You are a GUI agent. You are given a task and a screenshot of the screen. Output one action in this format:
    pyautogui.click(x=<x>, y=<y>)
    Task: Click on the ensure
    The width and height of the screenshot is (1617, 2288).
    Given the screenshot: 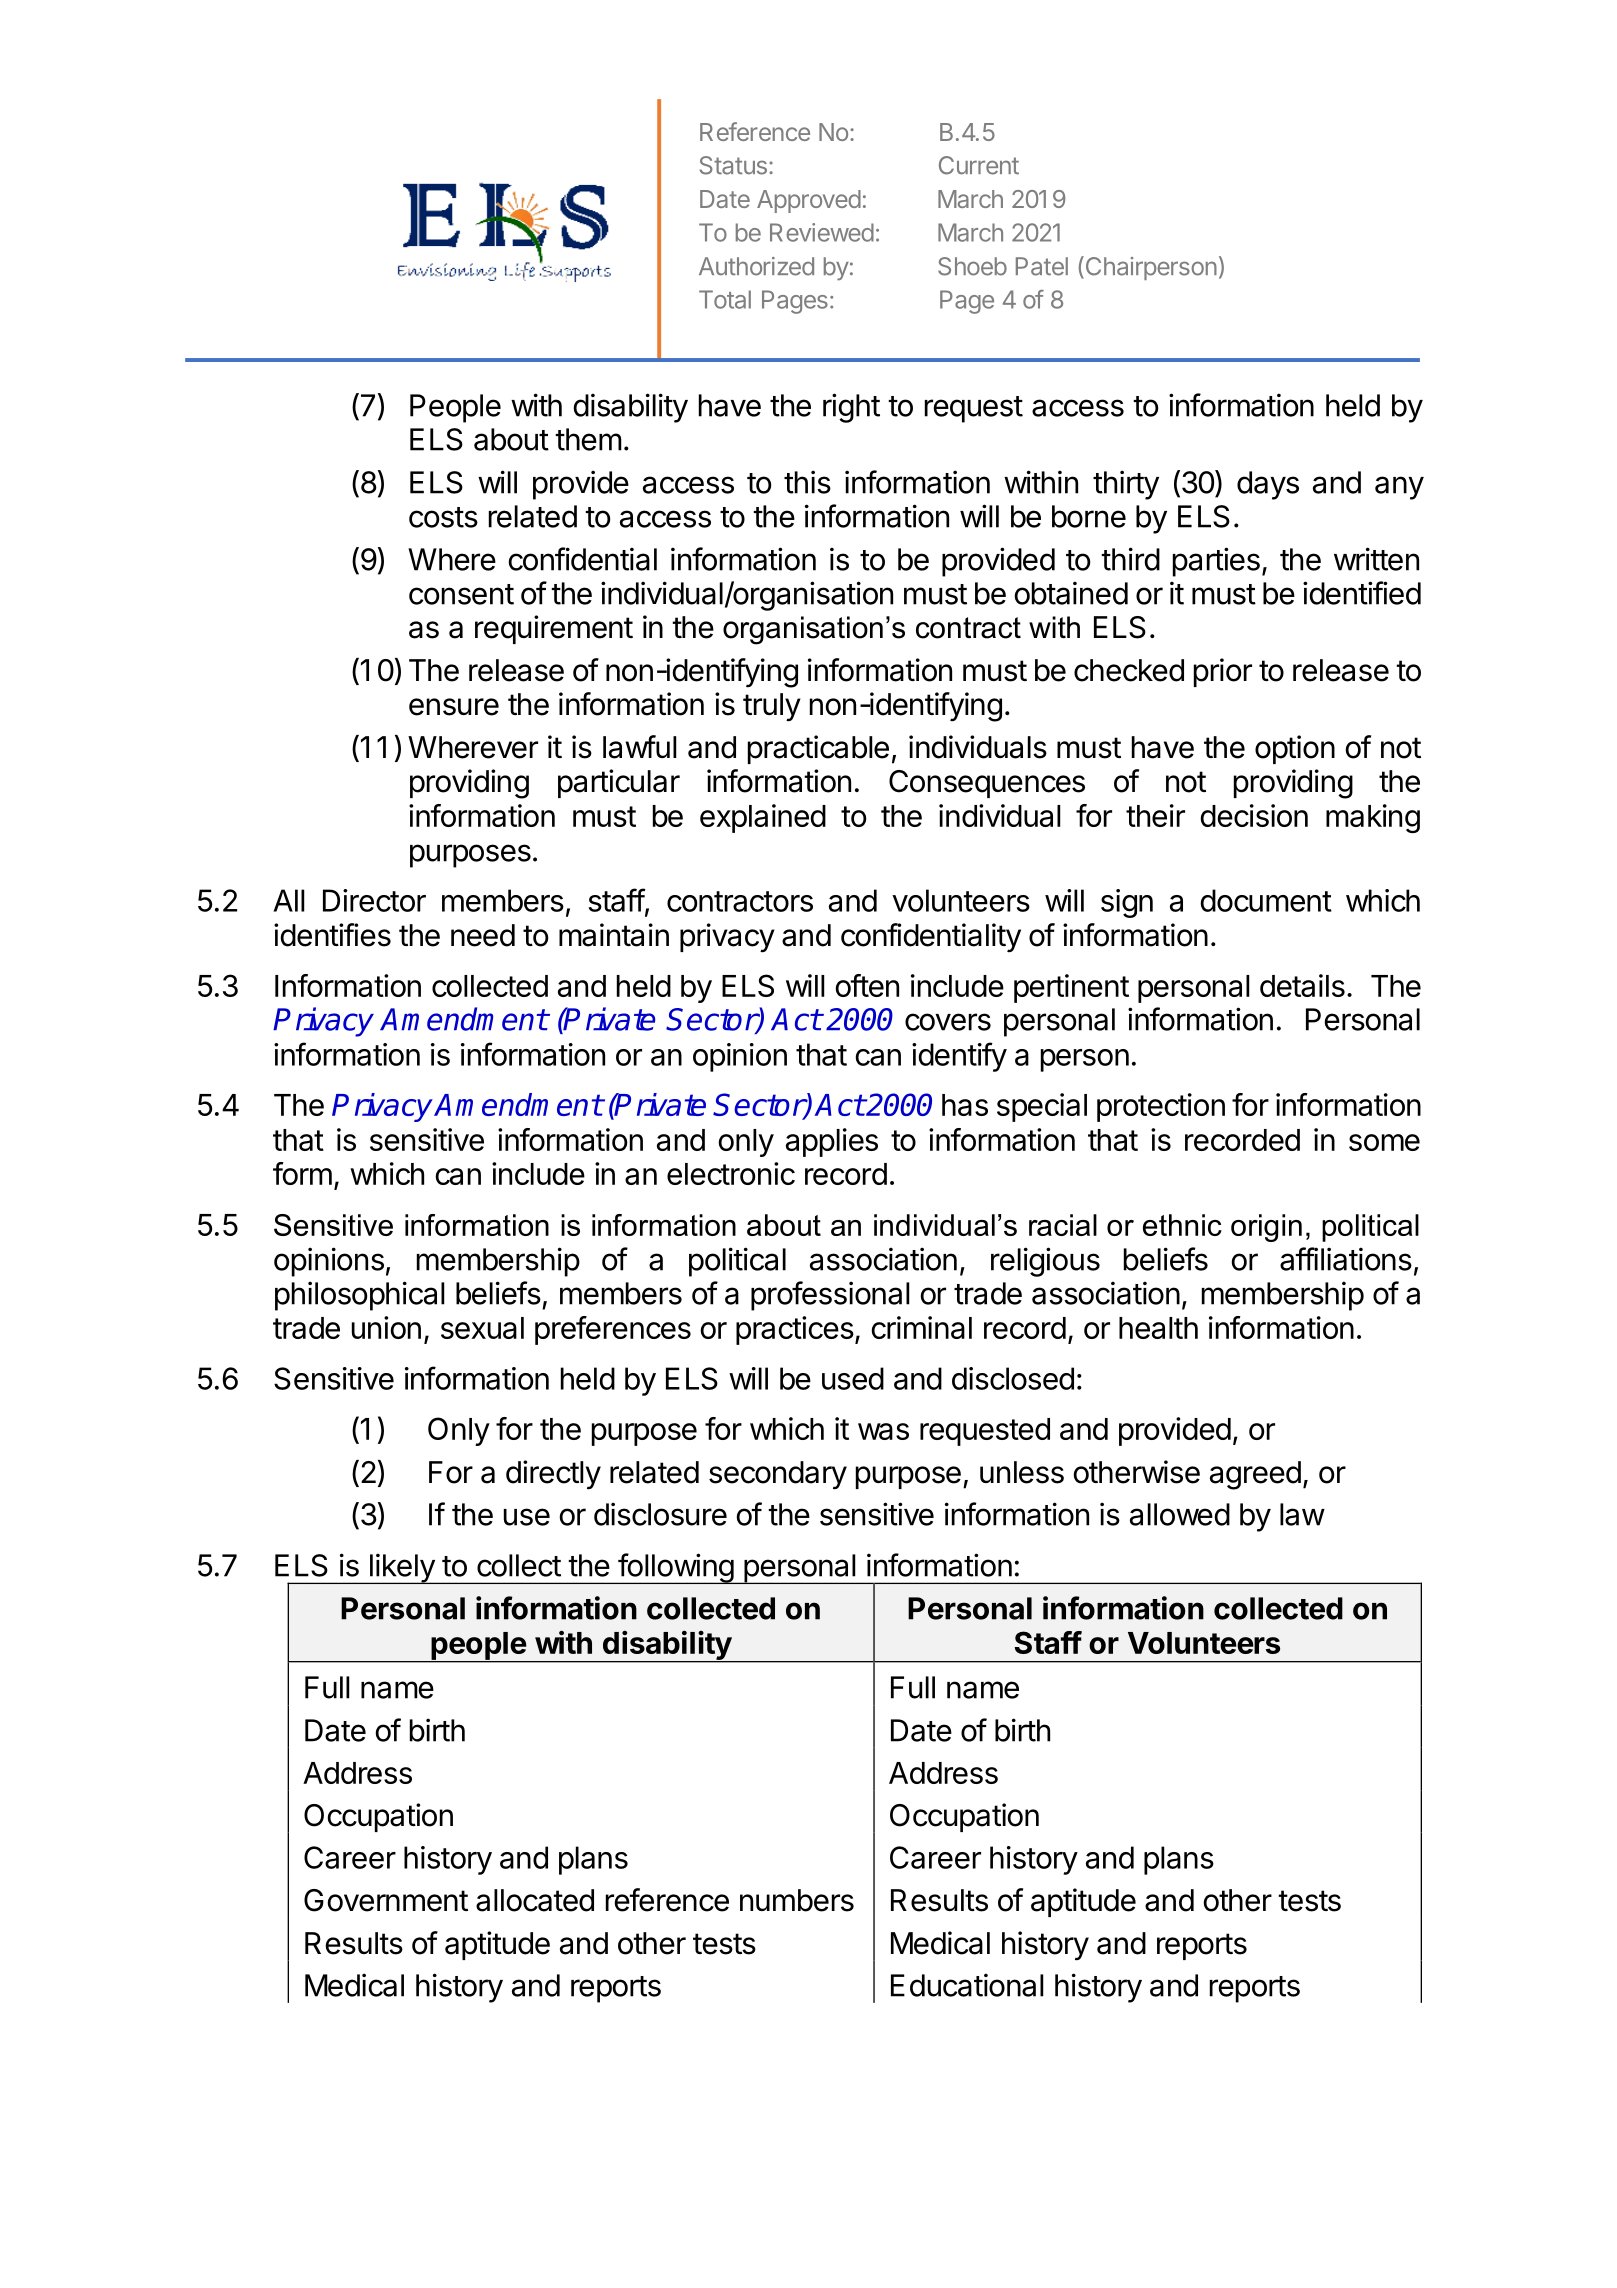 What is the action you would take?
    pyautogui.click(x=454, y=707)
